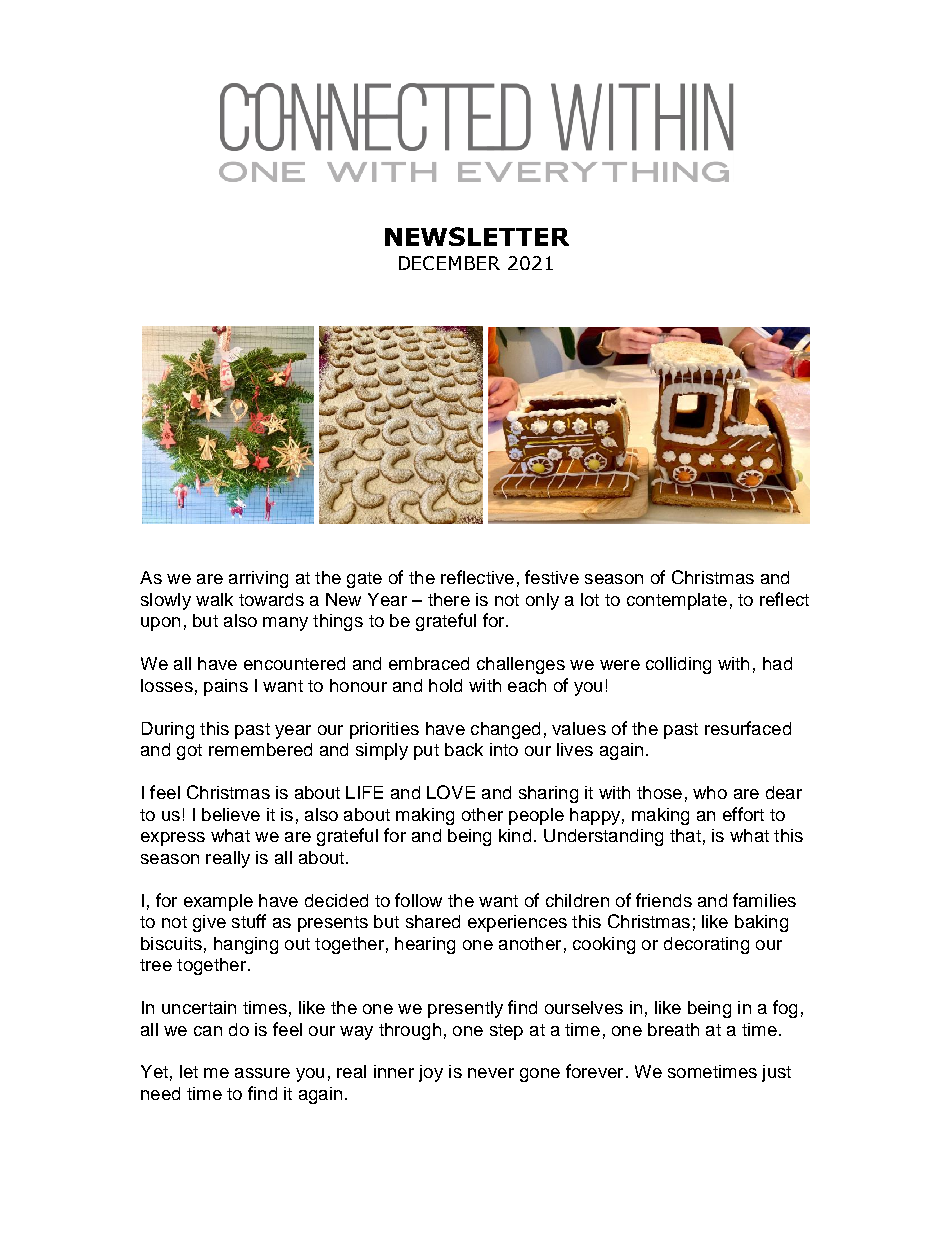 This document has height=1233, width=952. Describe the element at coordinates (685, 835) in the document. I see `that` at that location.
